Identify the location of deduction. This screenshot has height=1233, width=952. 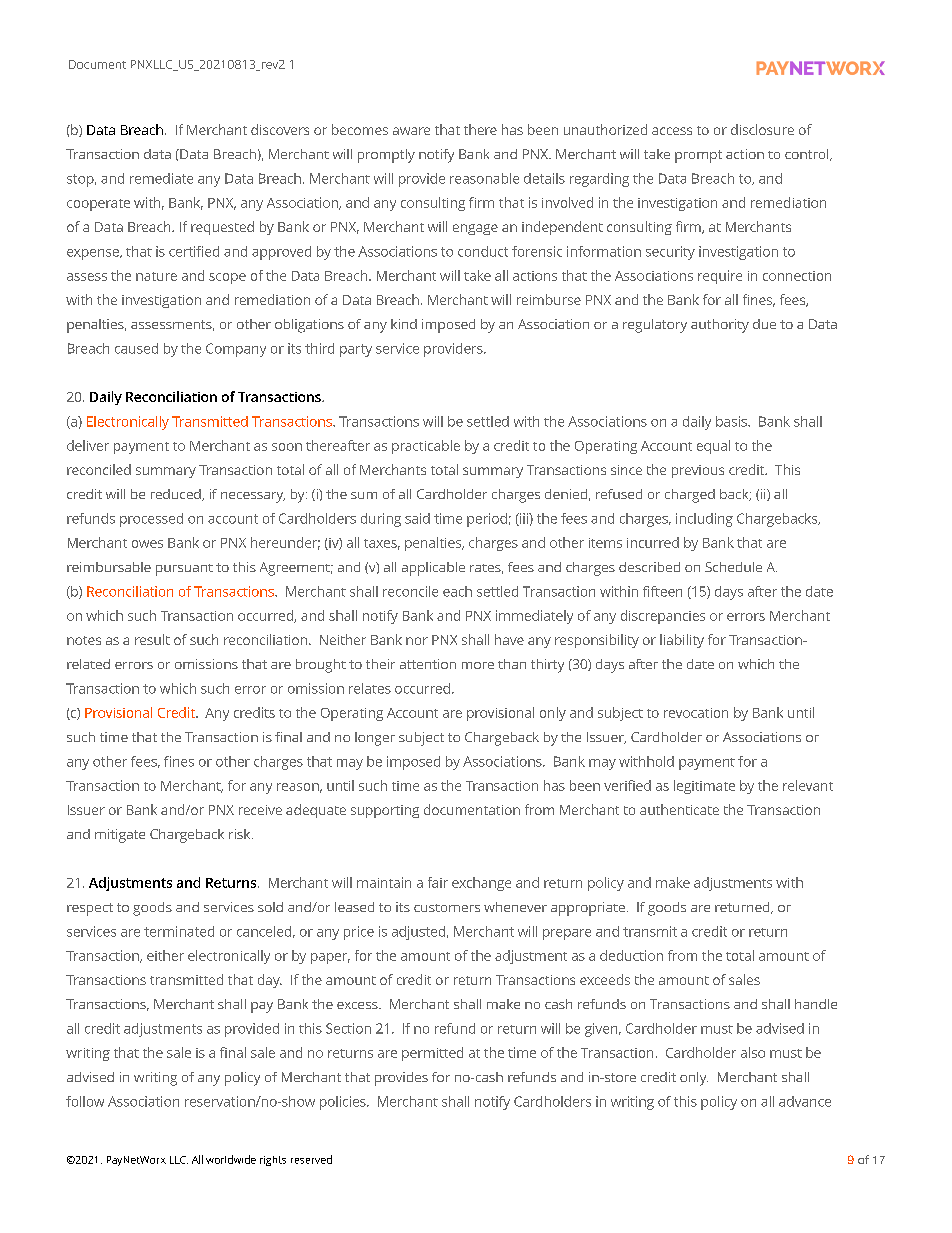
(631, 955).
